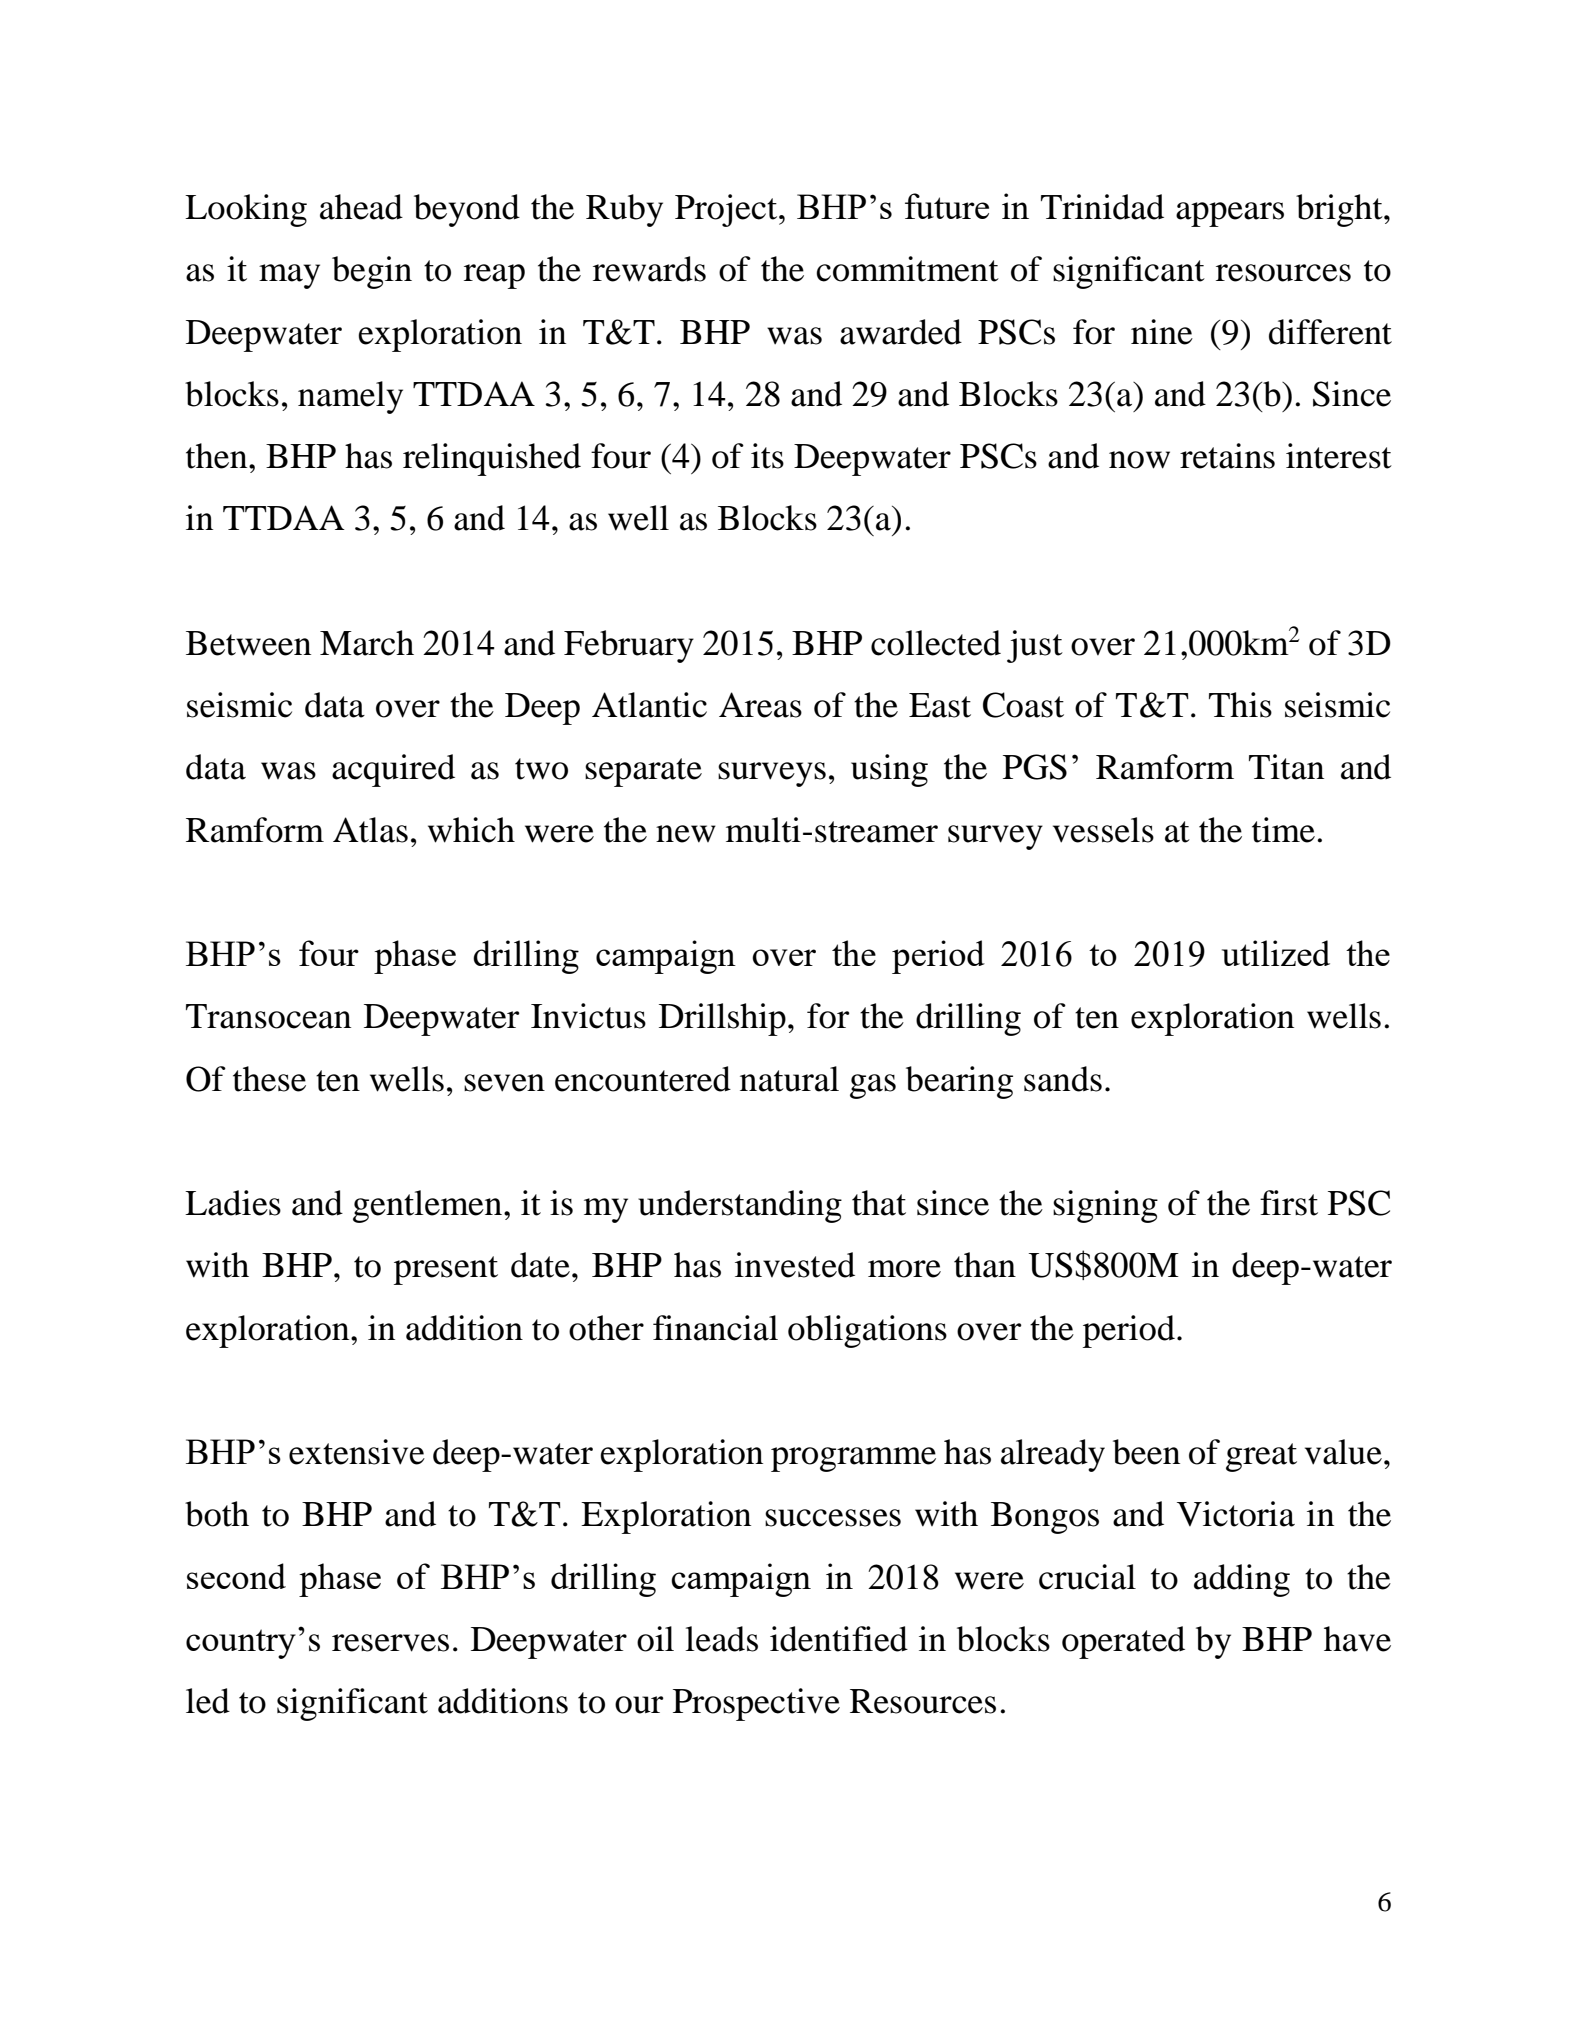 The height and width of the screenshot is (2041, 1577). What do you see at coordinates (367, 643) in the screenshot?
I see `March` at bounding box center [367, 643].
